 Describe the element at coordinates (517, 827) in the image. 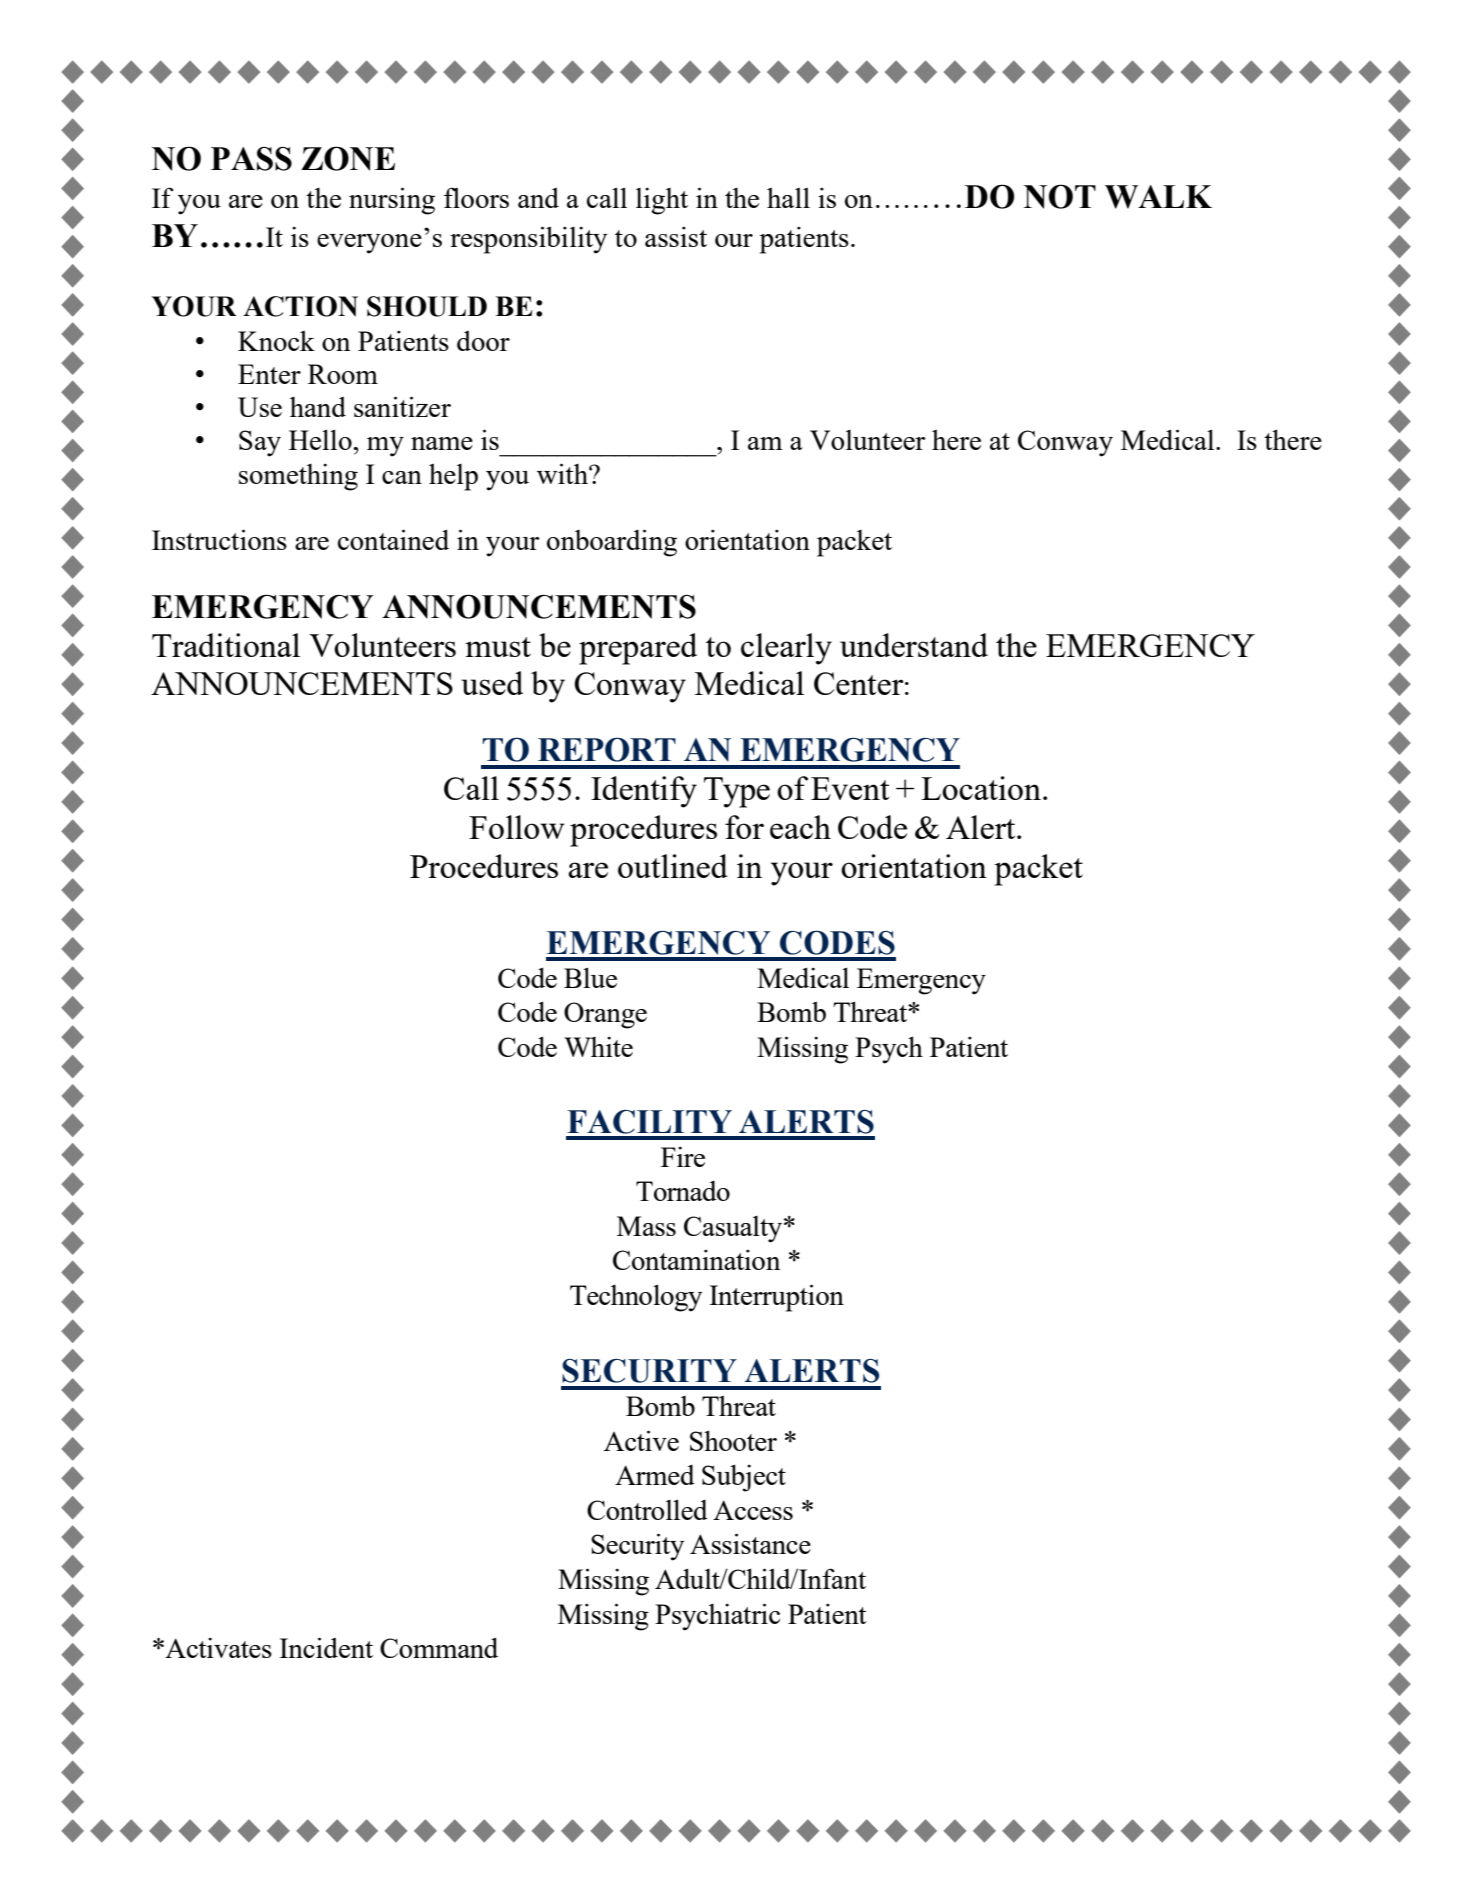

I see `Follow` at that location.
